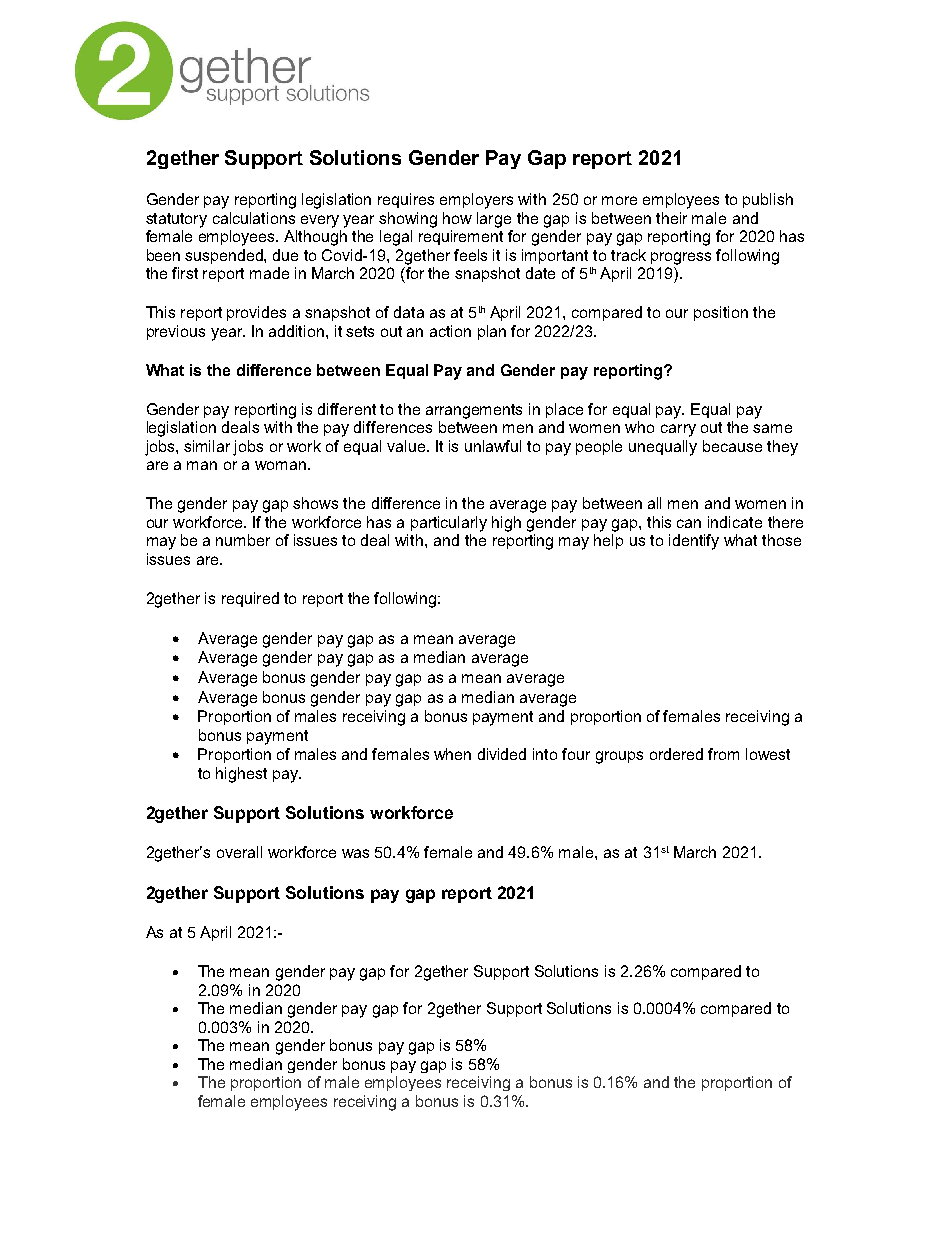 The width and height of the page is (952, 1233). I want to click on overall, so click(239, 852).
